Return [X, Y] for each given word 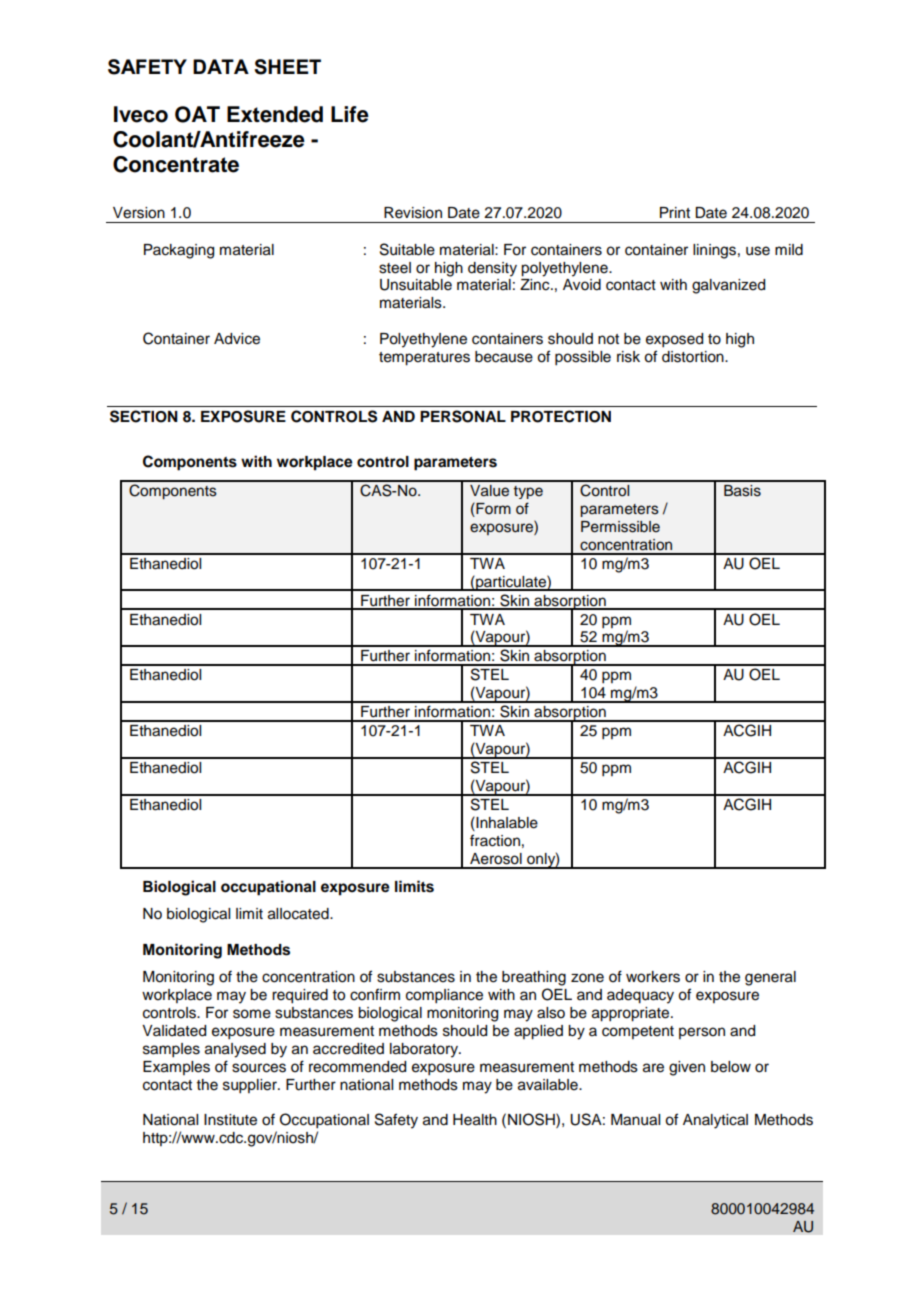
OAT [197, 114]
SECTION [144, 416]
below [731, 1067]
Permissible [620, 527]
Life [350, 114]
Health [475, 1120]
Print [675, 212]
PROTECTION [561, 416]
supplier [251, 1086]
